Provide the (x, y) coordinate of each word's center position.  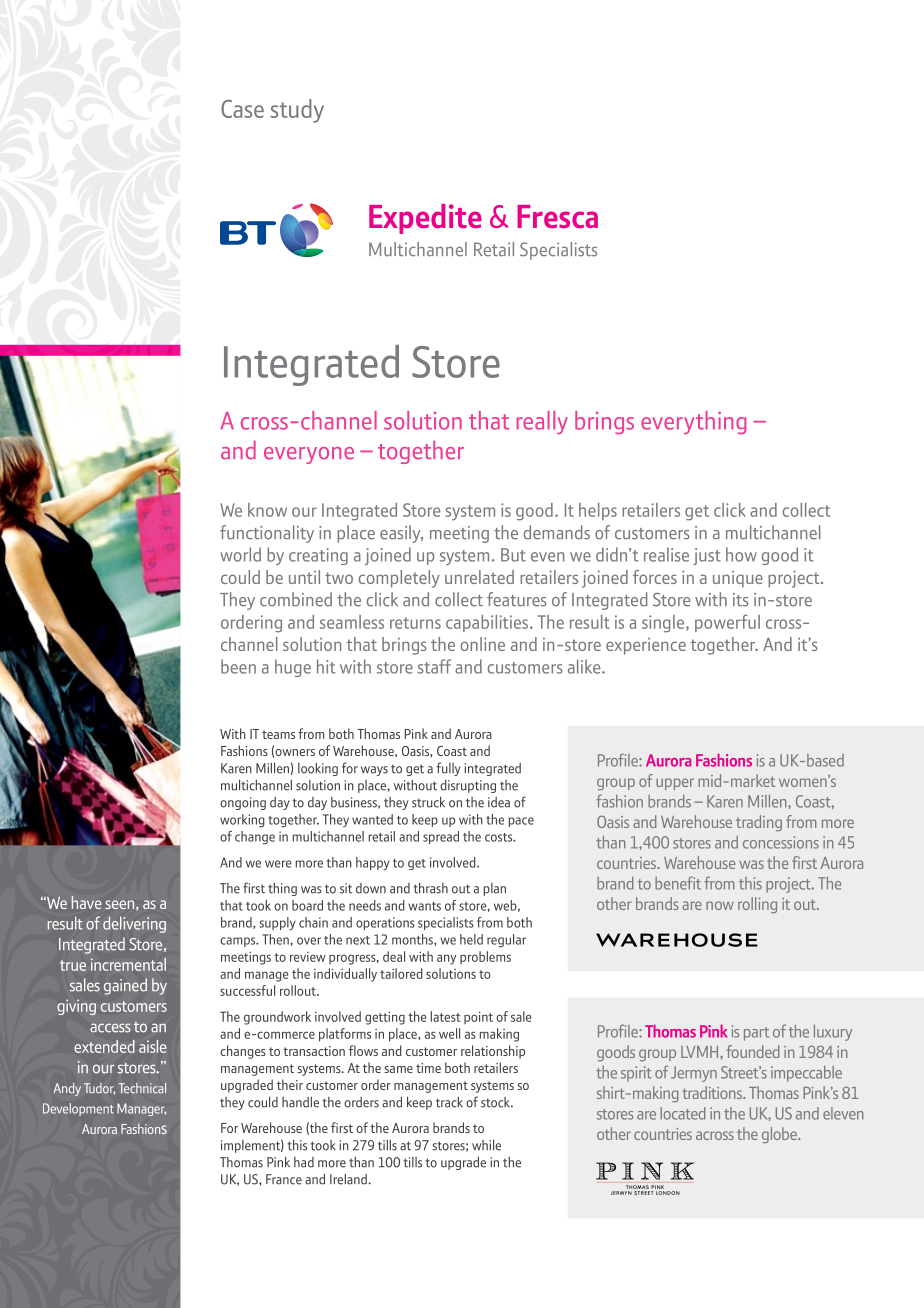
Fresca (557, 216)
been (238, 666)
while (486, 1145)
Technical (142, 1088)
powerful (727, 623)
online (482, 644)
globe (780, 1135)
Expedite (425, 219)
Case (242, 109)
